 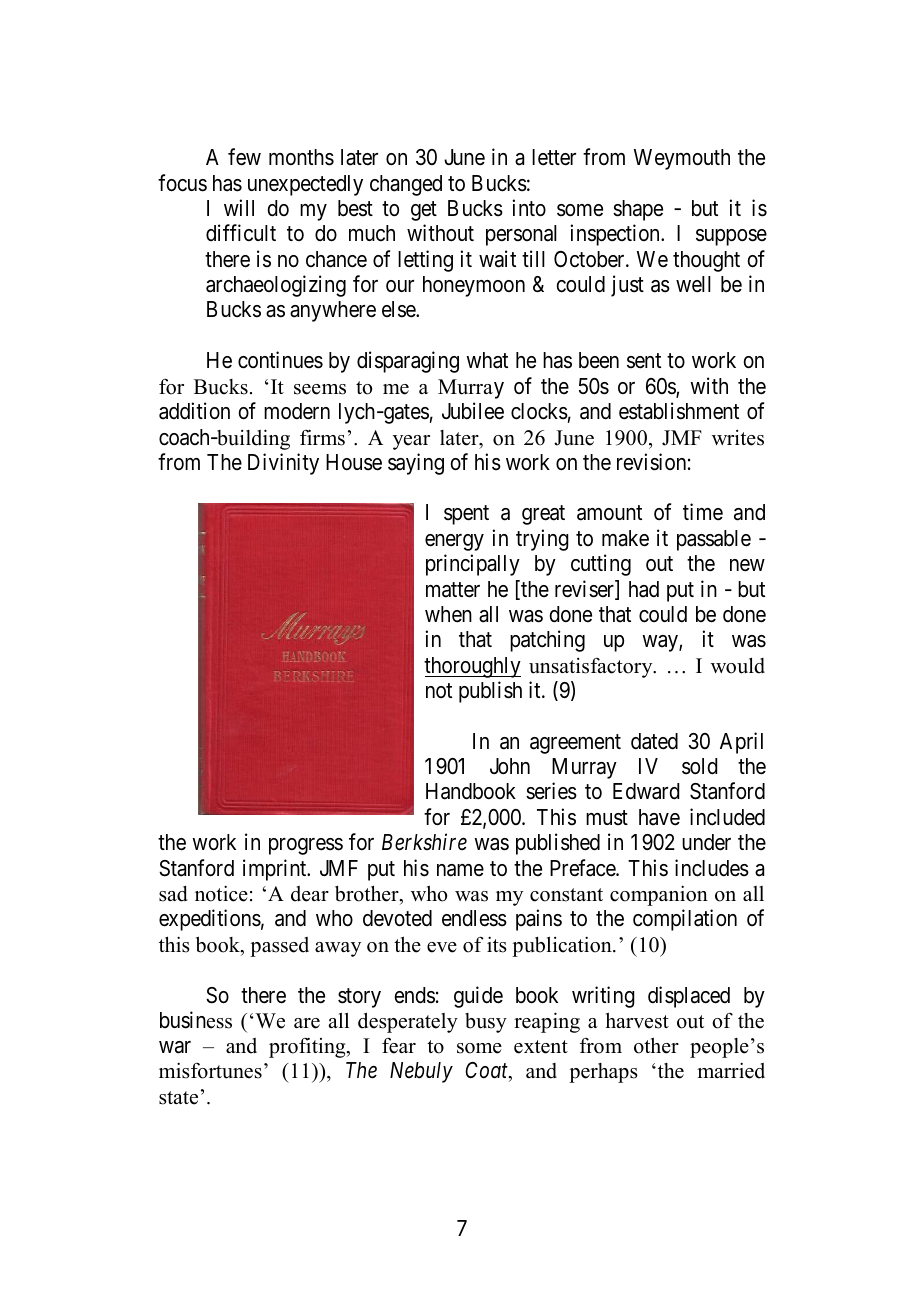 I want to click on sold, so click(x=699, y=766).
